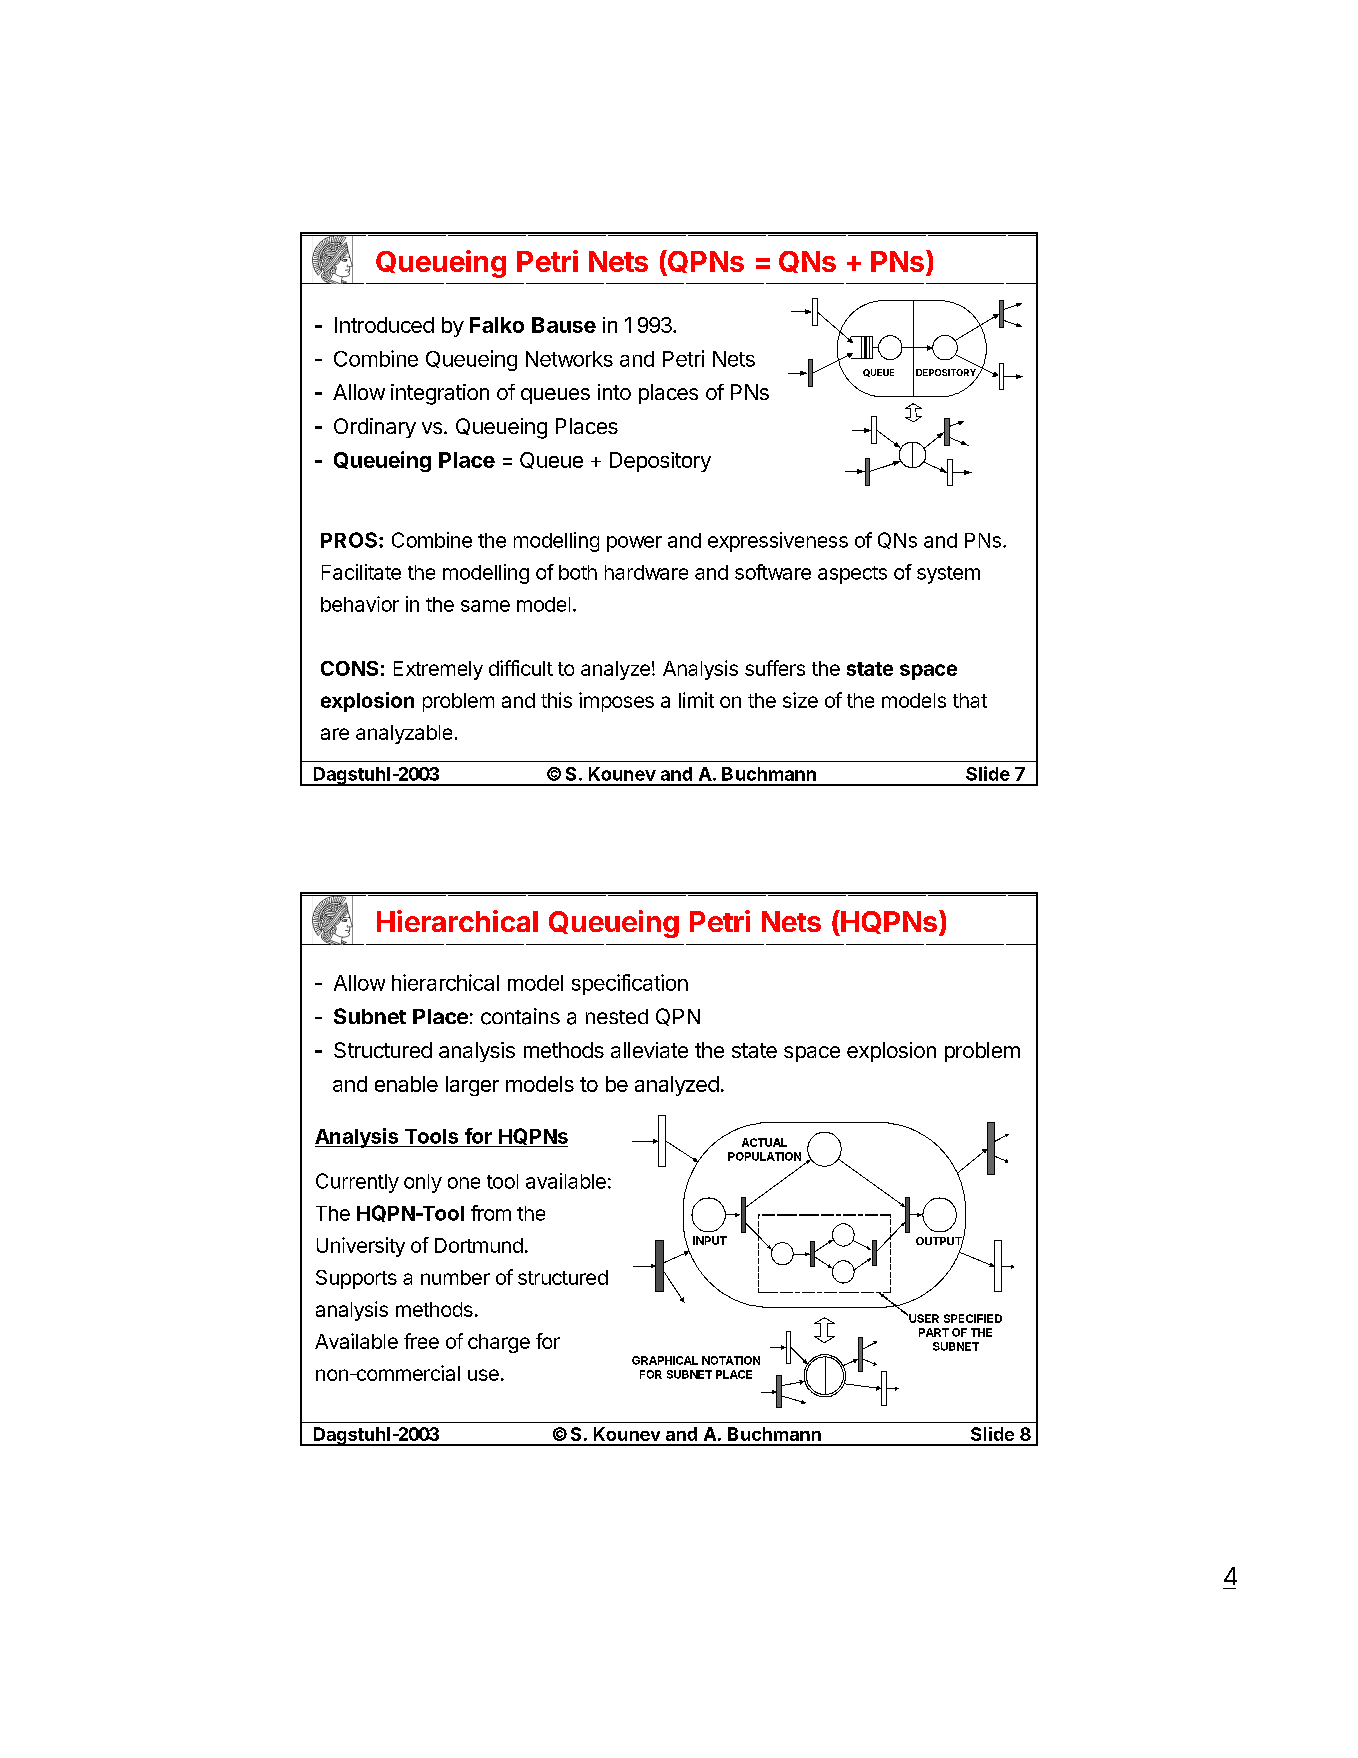 The height and width of the page is (1758, 1358). What do you see at coordinates (404, 734) in the page?
I see `analyzable` at bounding box center [404, 734].
